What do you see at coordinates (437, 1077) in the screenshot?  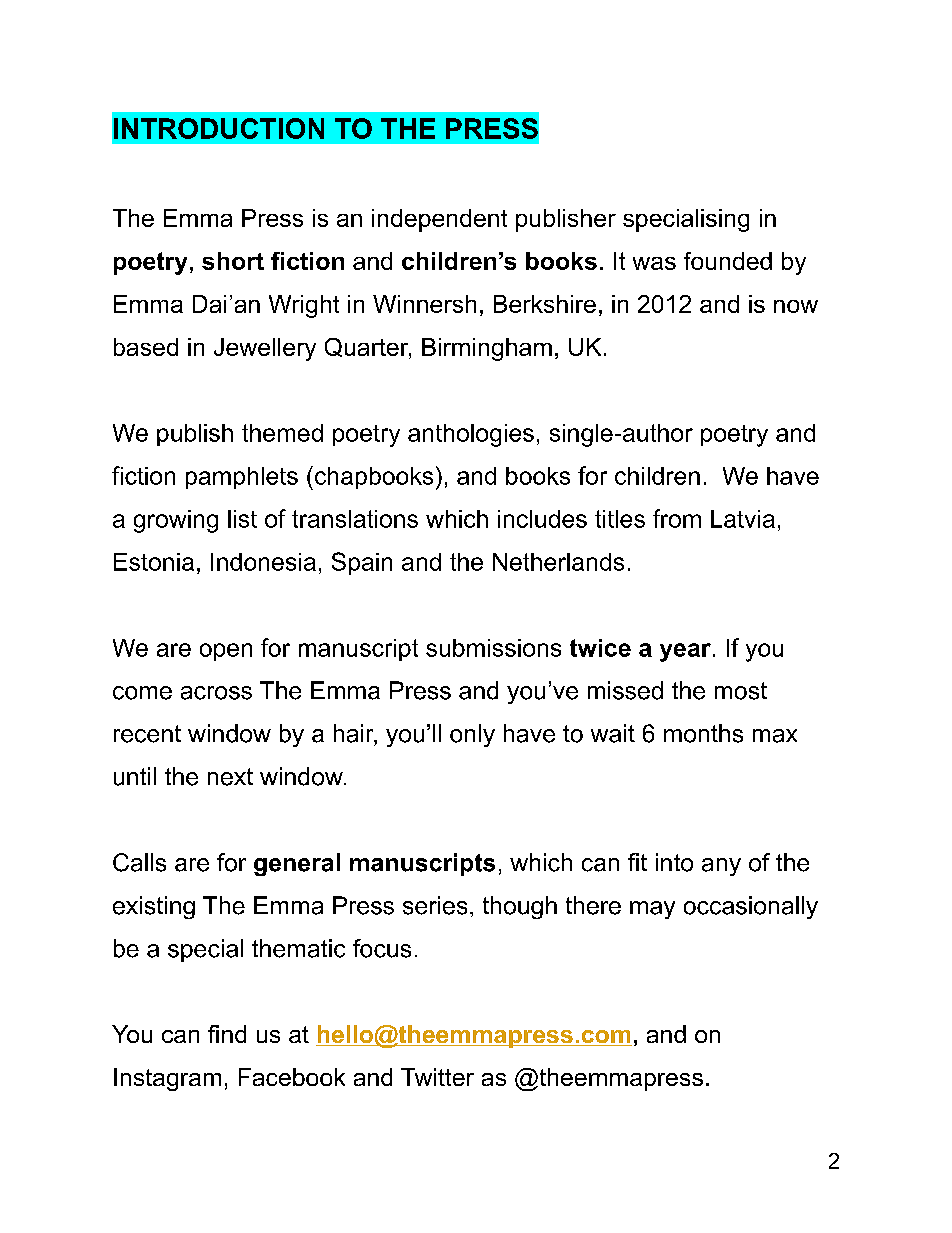 I see `Twitter` at bounding box center [437, 1077].
